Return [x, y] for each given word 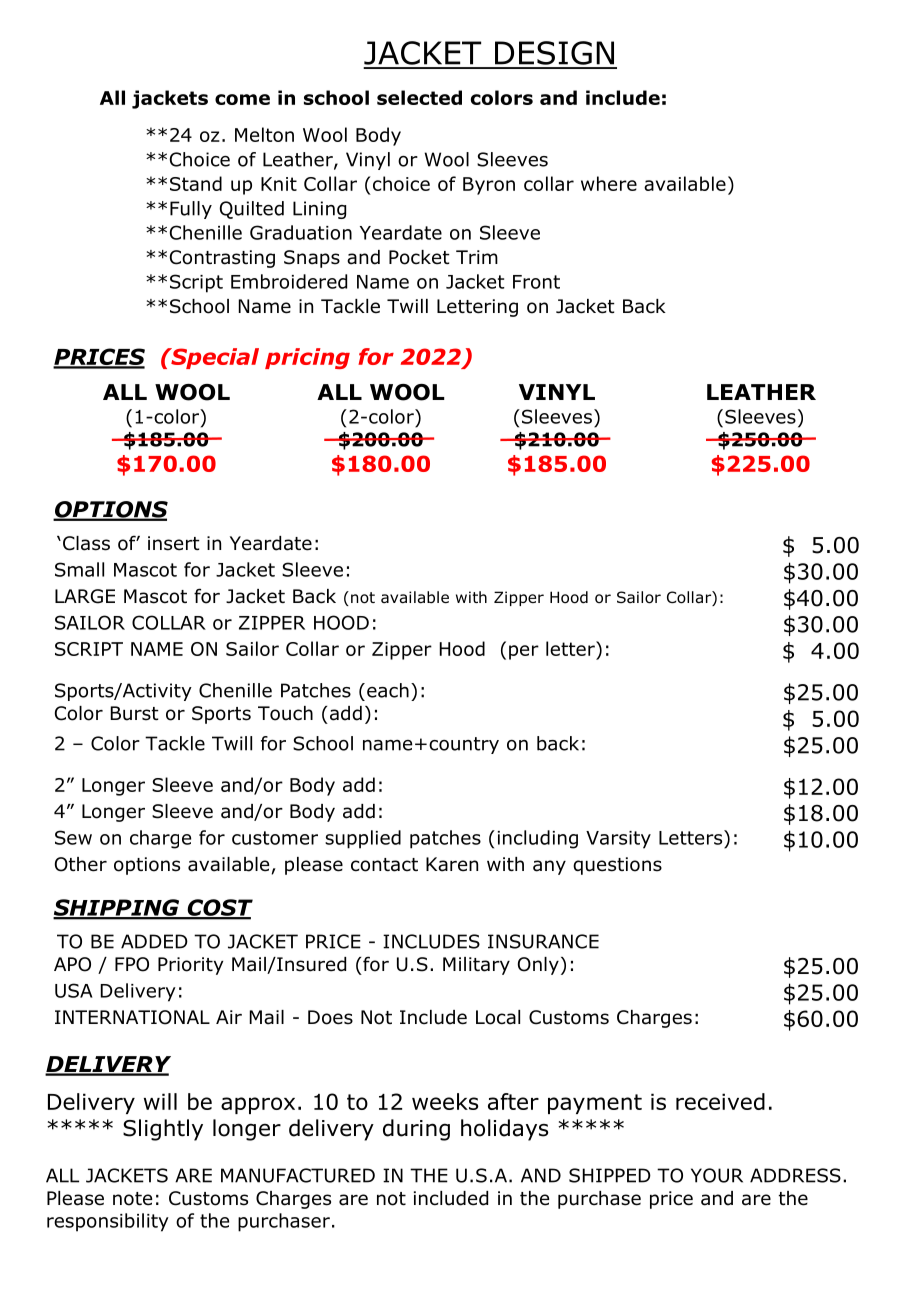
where [609, 183]
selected [419, 97]
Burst [135, 713]
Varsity [618, 840]
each [388, 690]
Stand [196, 183]
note [132, 1199]
